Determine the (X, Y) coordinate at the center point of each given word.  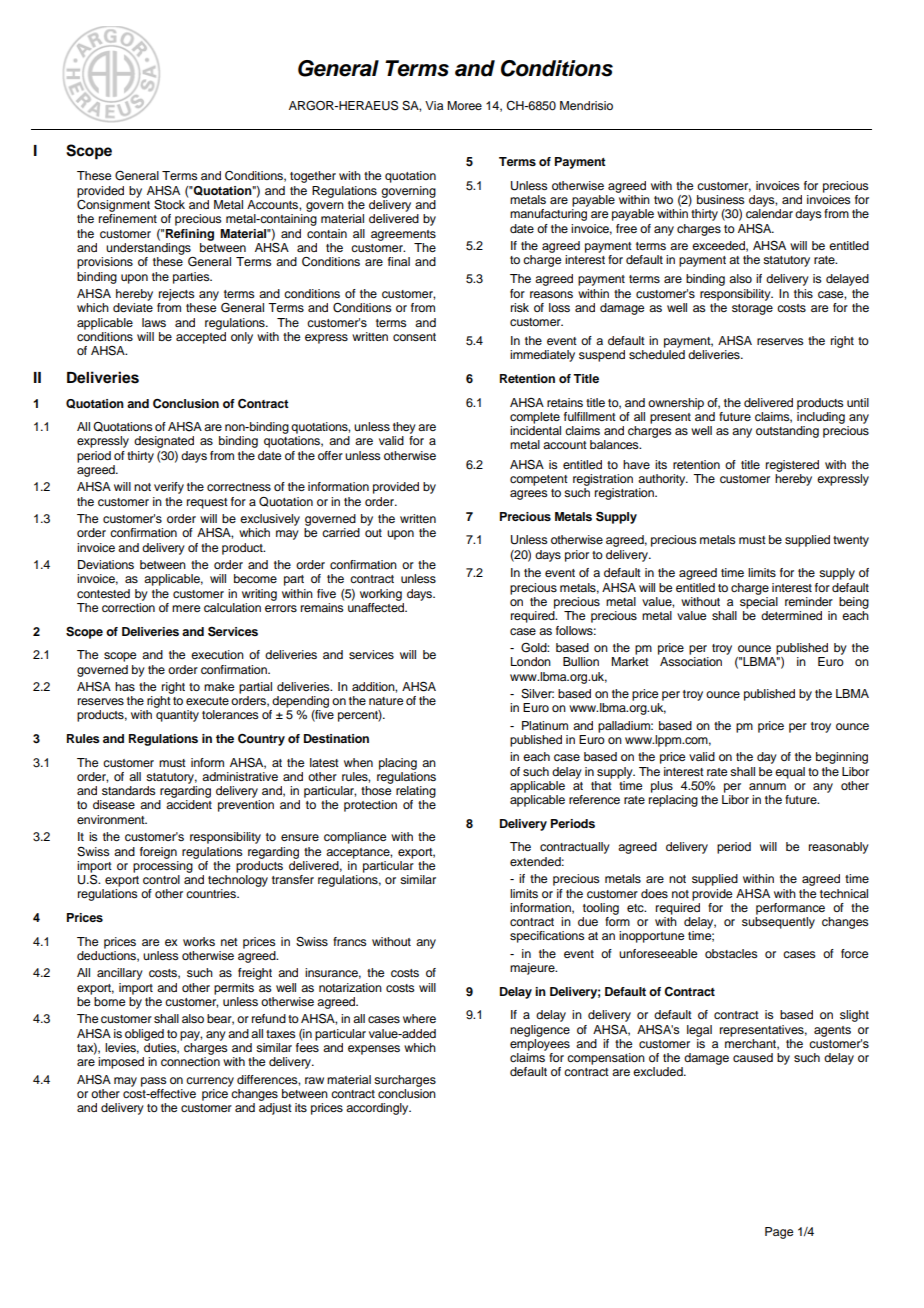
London (531, 661)
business (721, 199)
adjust (275, 1109)
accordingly (378, 1109)
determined (791, 615)
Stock (169, 205)
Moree (464, 105)
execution (217, 654)
